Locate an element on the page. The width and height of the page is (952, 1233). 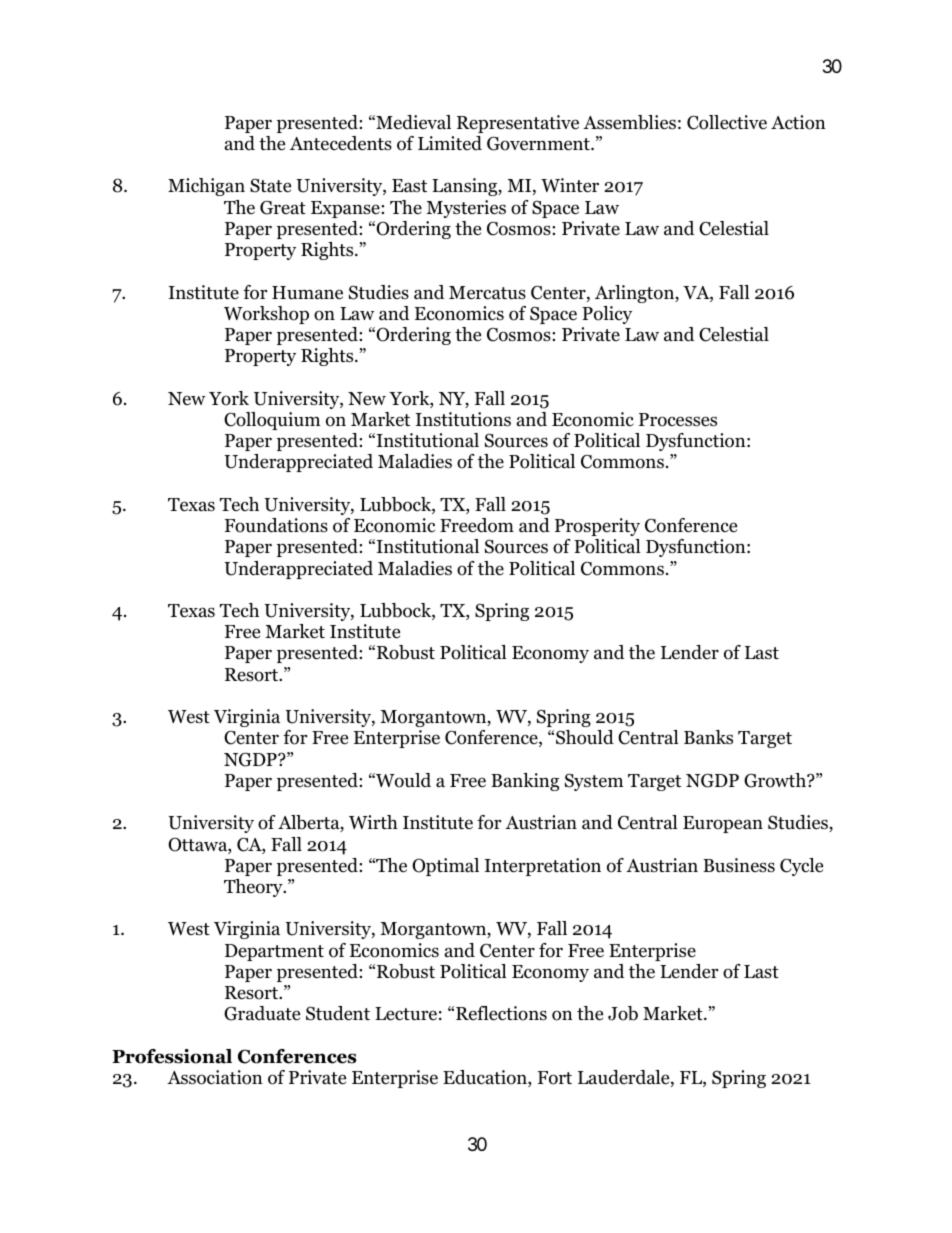
Foundations is located at coordinates (276, 525).
